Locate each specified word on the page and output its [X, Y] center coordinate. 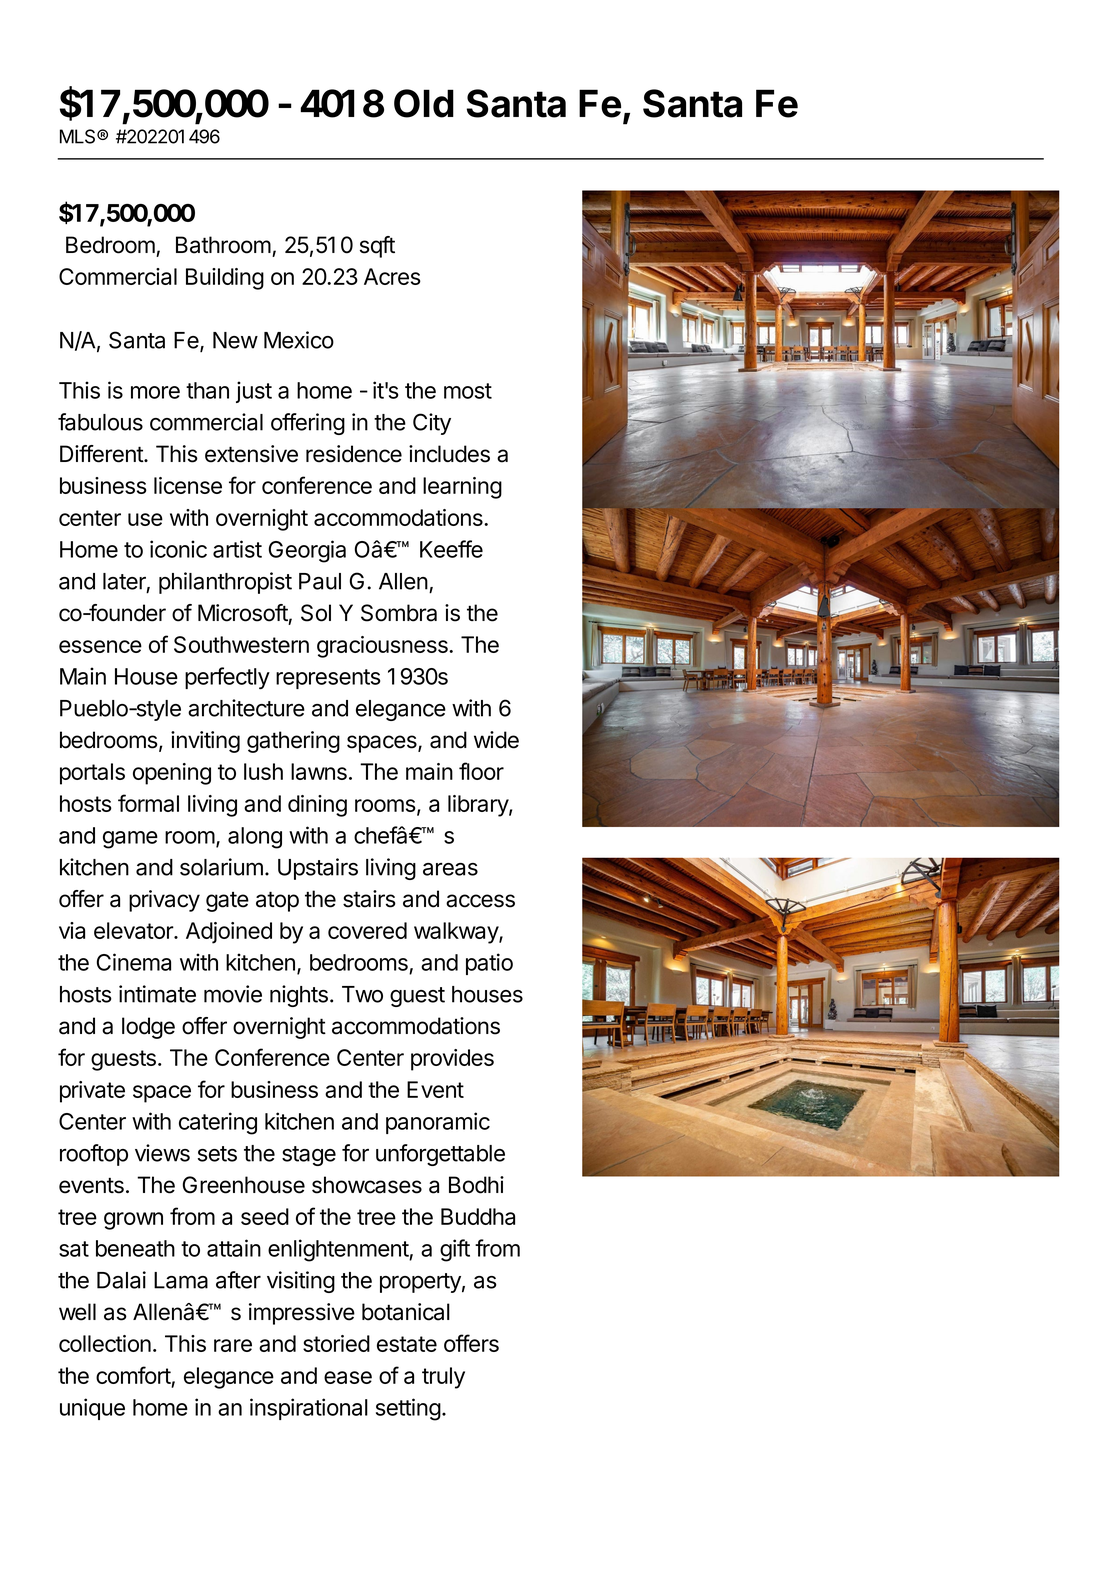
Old [424, 103]
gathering [293, 742]
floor [481, 771]
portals [92, 774]
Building [225, 279]
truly [443, 1378]
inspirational [309, 1409]
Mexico [299, 340]
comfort [134, 1376]
